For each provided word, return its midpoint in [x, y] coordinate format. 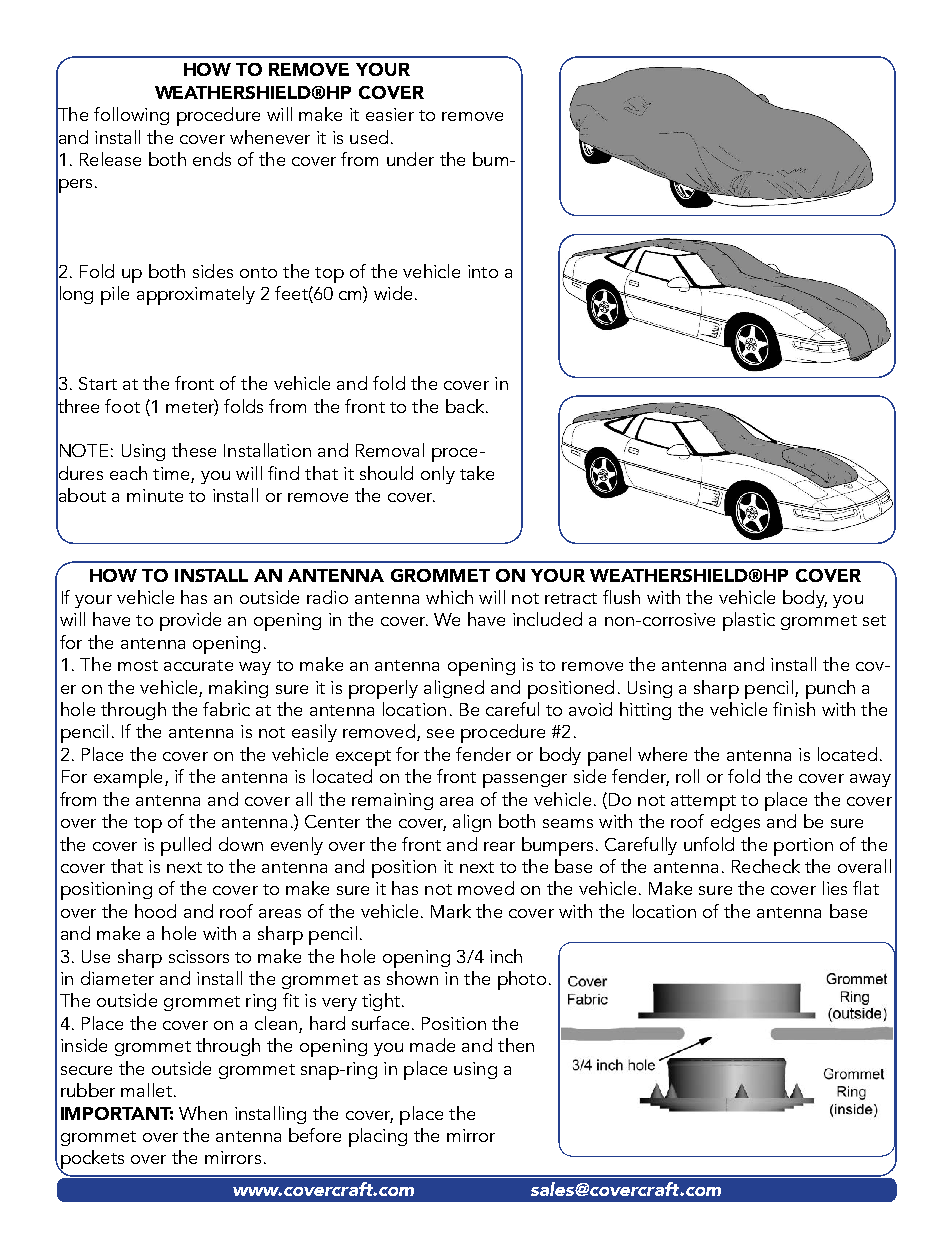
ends [212, 159]
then [516, 1045]
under [410, 159]
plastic [749, 621]
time [171, 473]
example [128, 778]
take [477, 473]
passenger [525, 781]
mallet [146, 1090]
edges [735, 823]
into [483, 271]
